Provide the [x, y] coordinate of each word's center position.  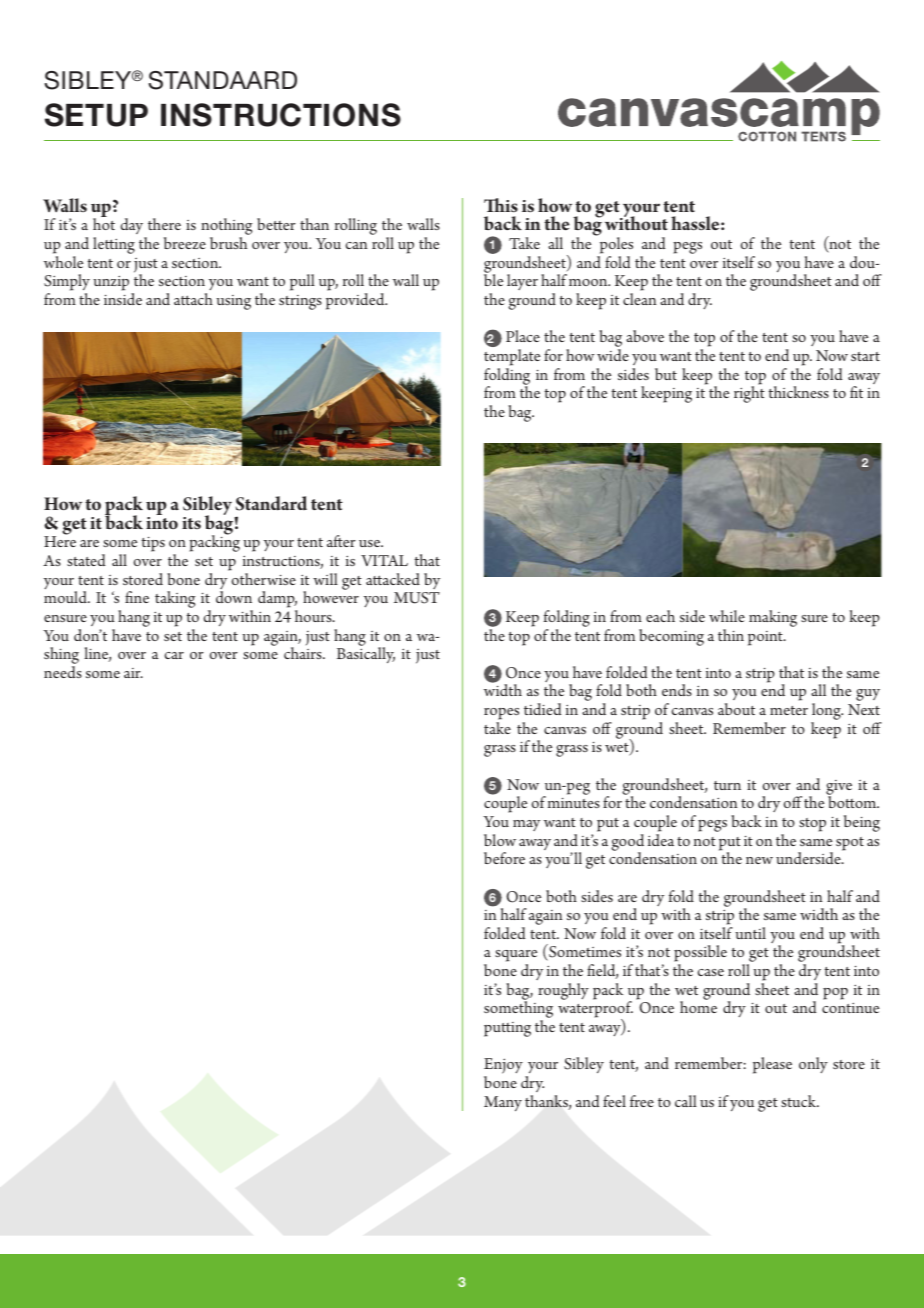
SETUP [96, 115]
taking [175, 599]
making [773, 618]
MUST [417, 598]
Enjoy [503, 1067]
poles [615, 244]
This [501, 205]
